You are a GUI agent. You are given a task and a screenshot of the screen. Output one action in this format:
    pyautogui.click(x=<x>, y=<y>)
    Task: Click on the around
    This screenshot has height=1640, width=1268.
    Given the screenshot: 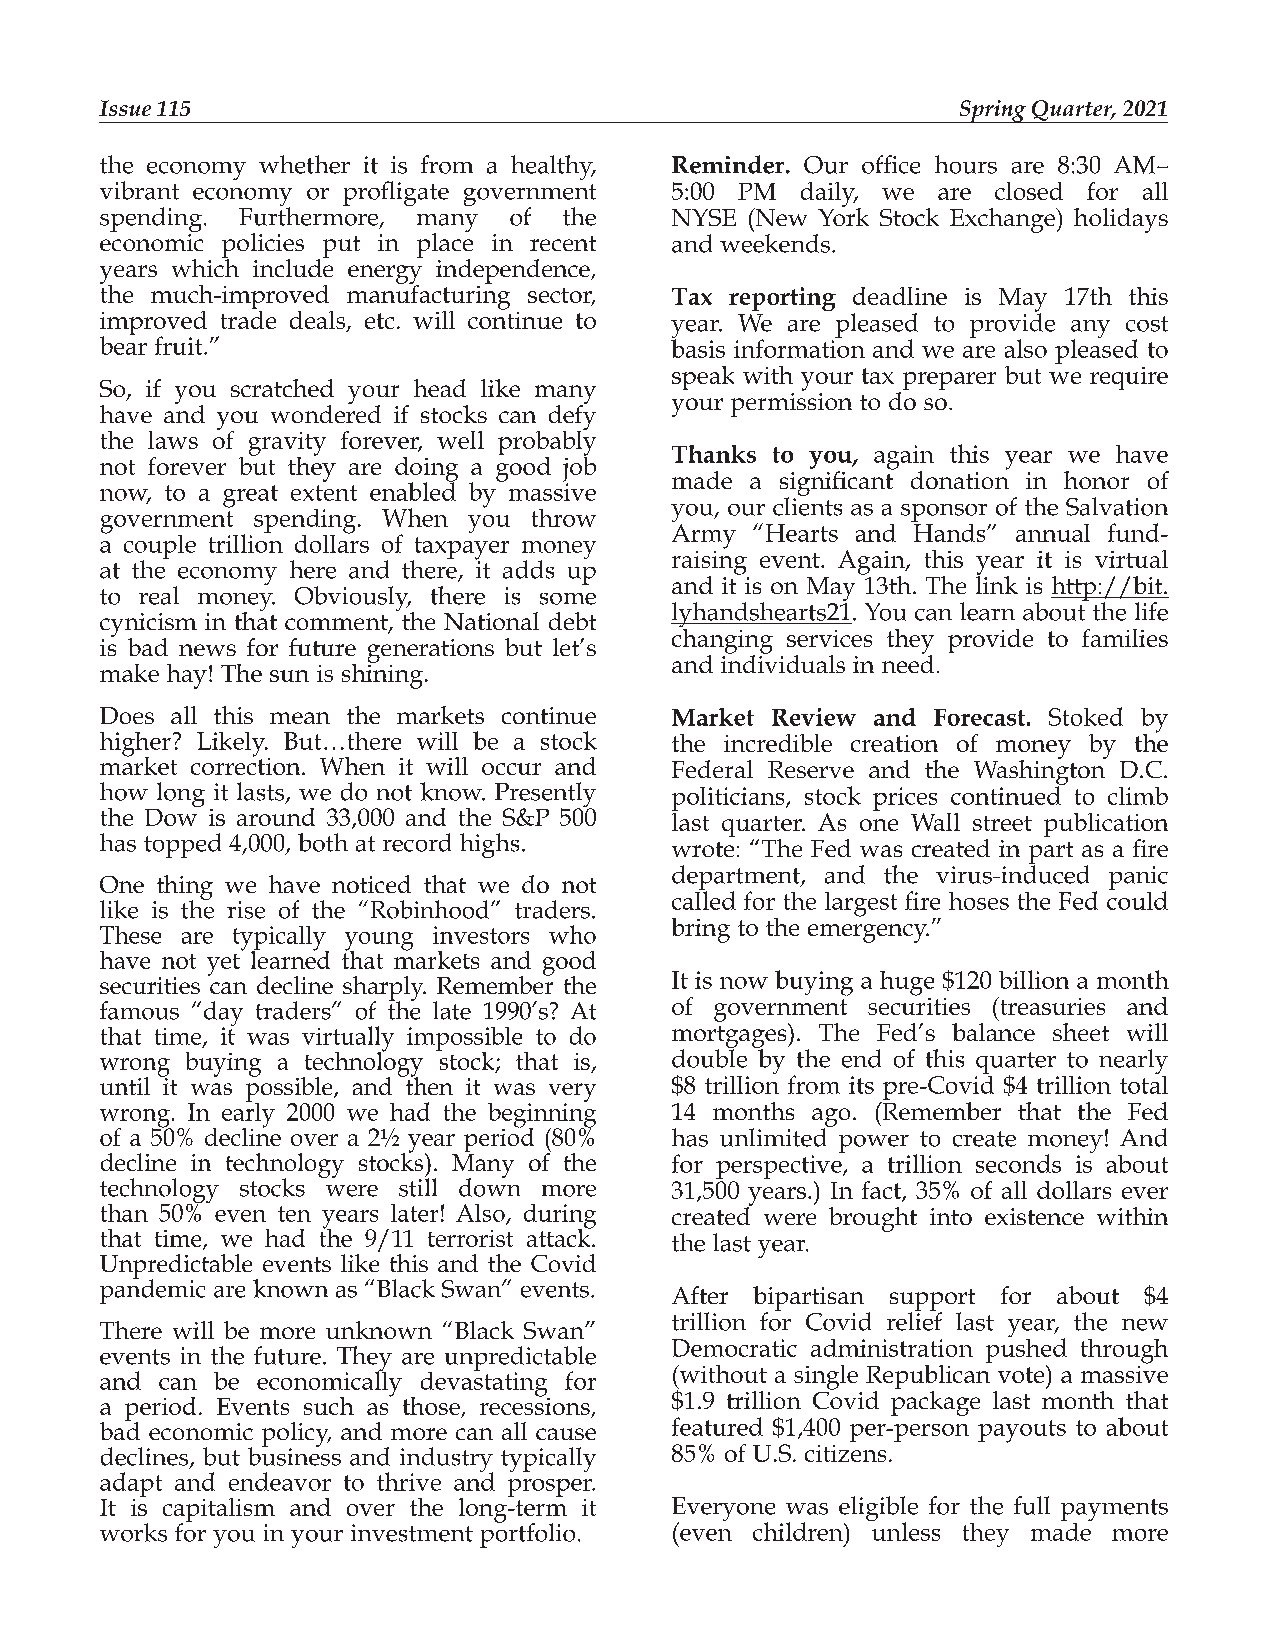 What is the action you would take?
    pyautogui.click(x=276, y=817)
